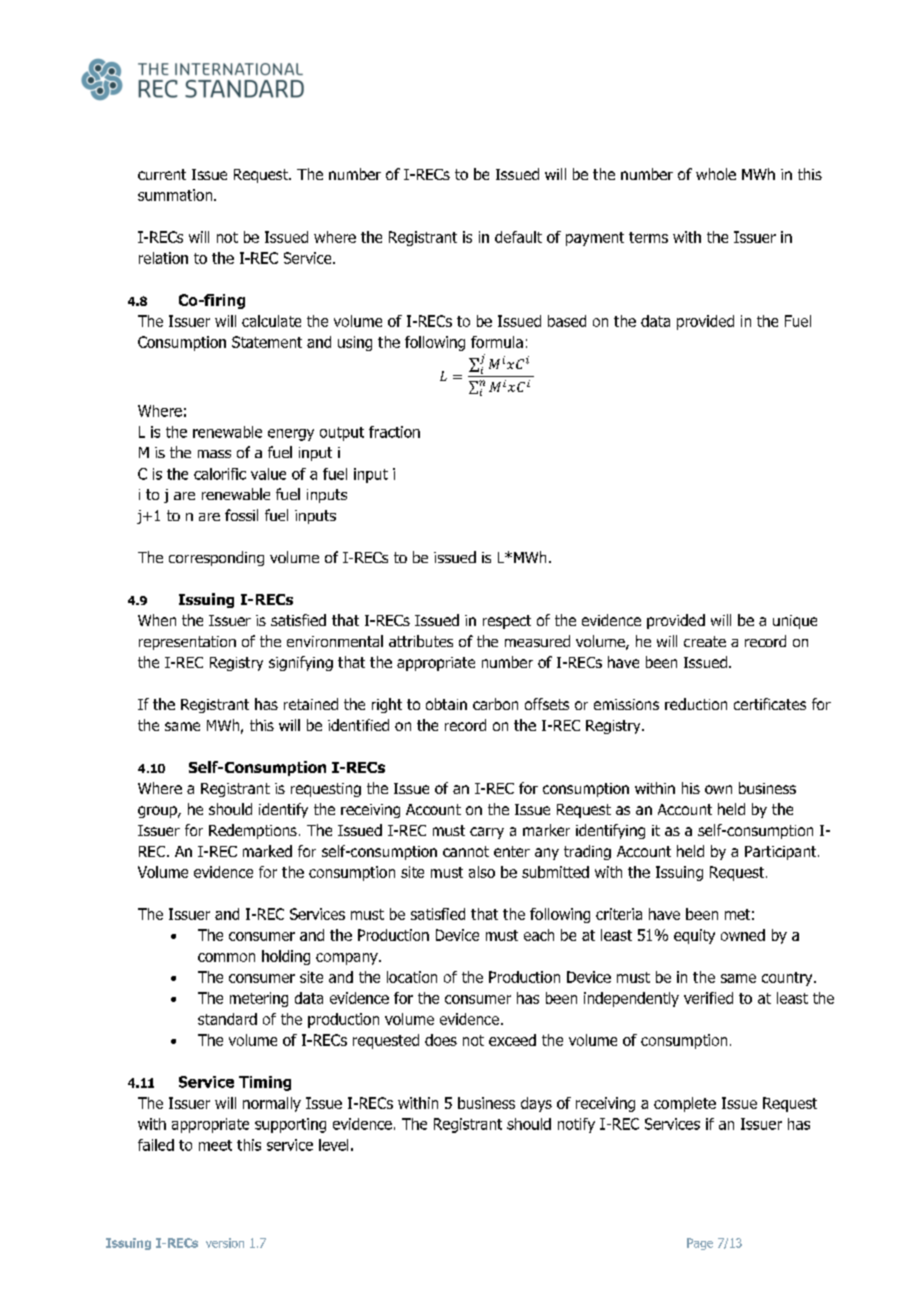 This screenshot has width=924, height=1308. Describe the element at coordinates (507, 622) in the screenshot. I see `respect` at that location.
